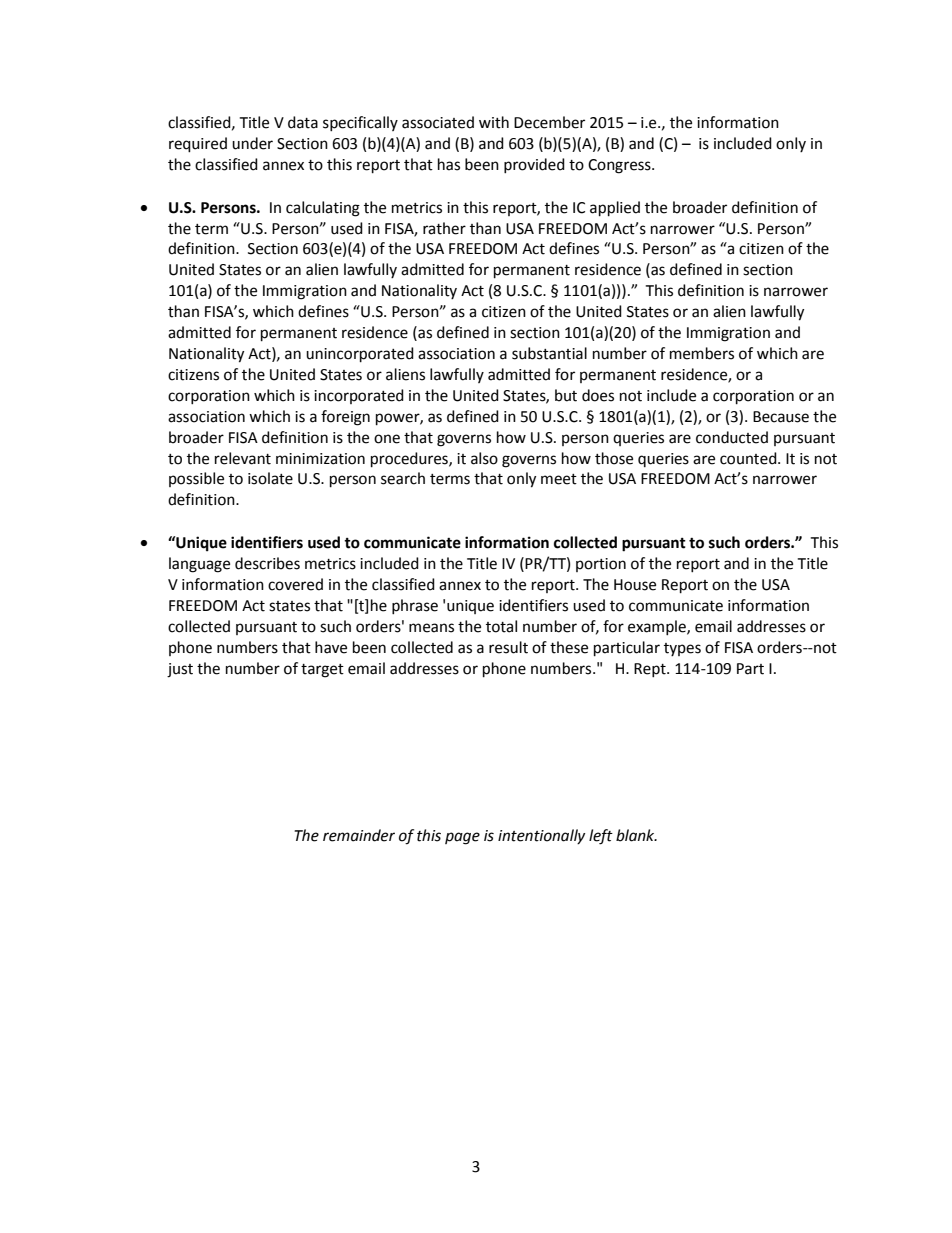  What do you see at coordinates (252, 143) in the screenshot?
I see `under` at bounding box center [252, 143].
